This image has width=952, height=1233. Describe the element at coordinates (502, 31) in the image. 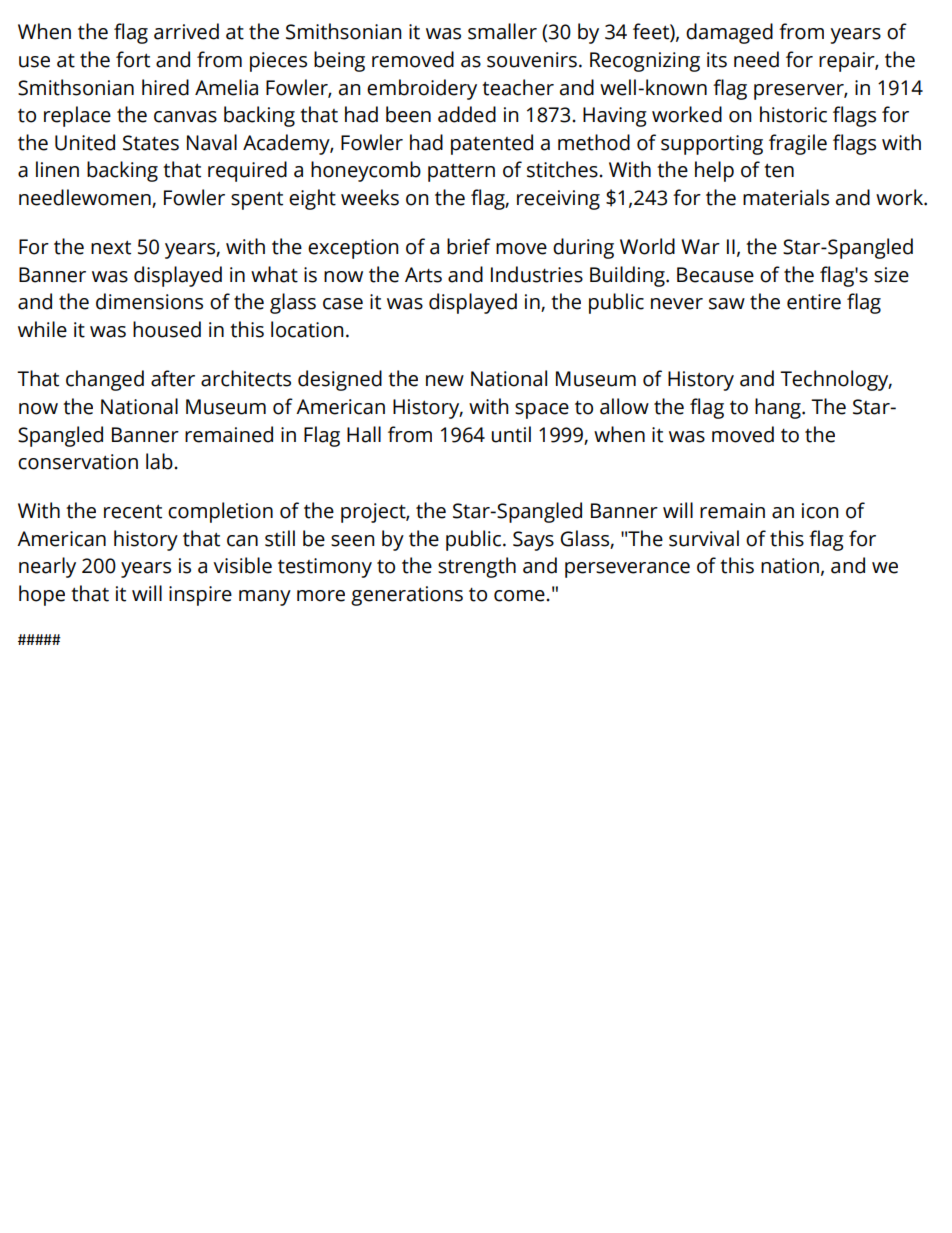

I see `smaller` at that location.
